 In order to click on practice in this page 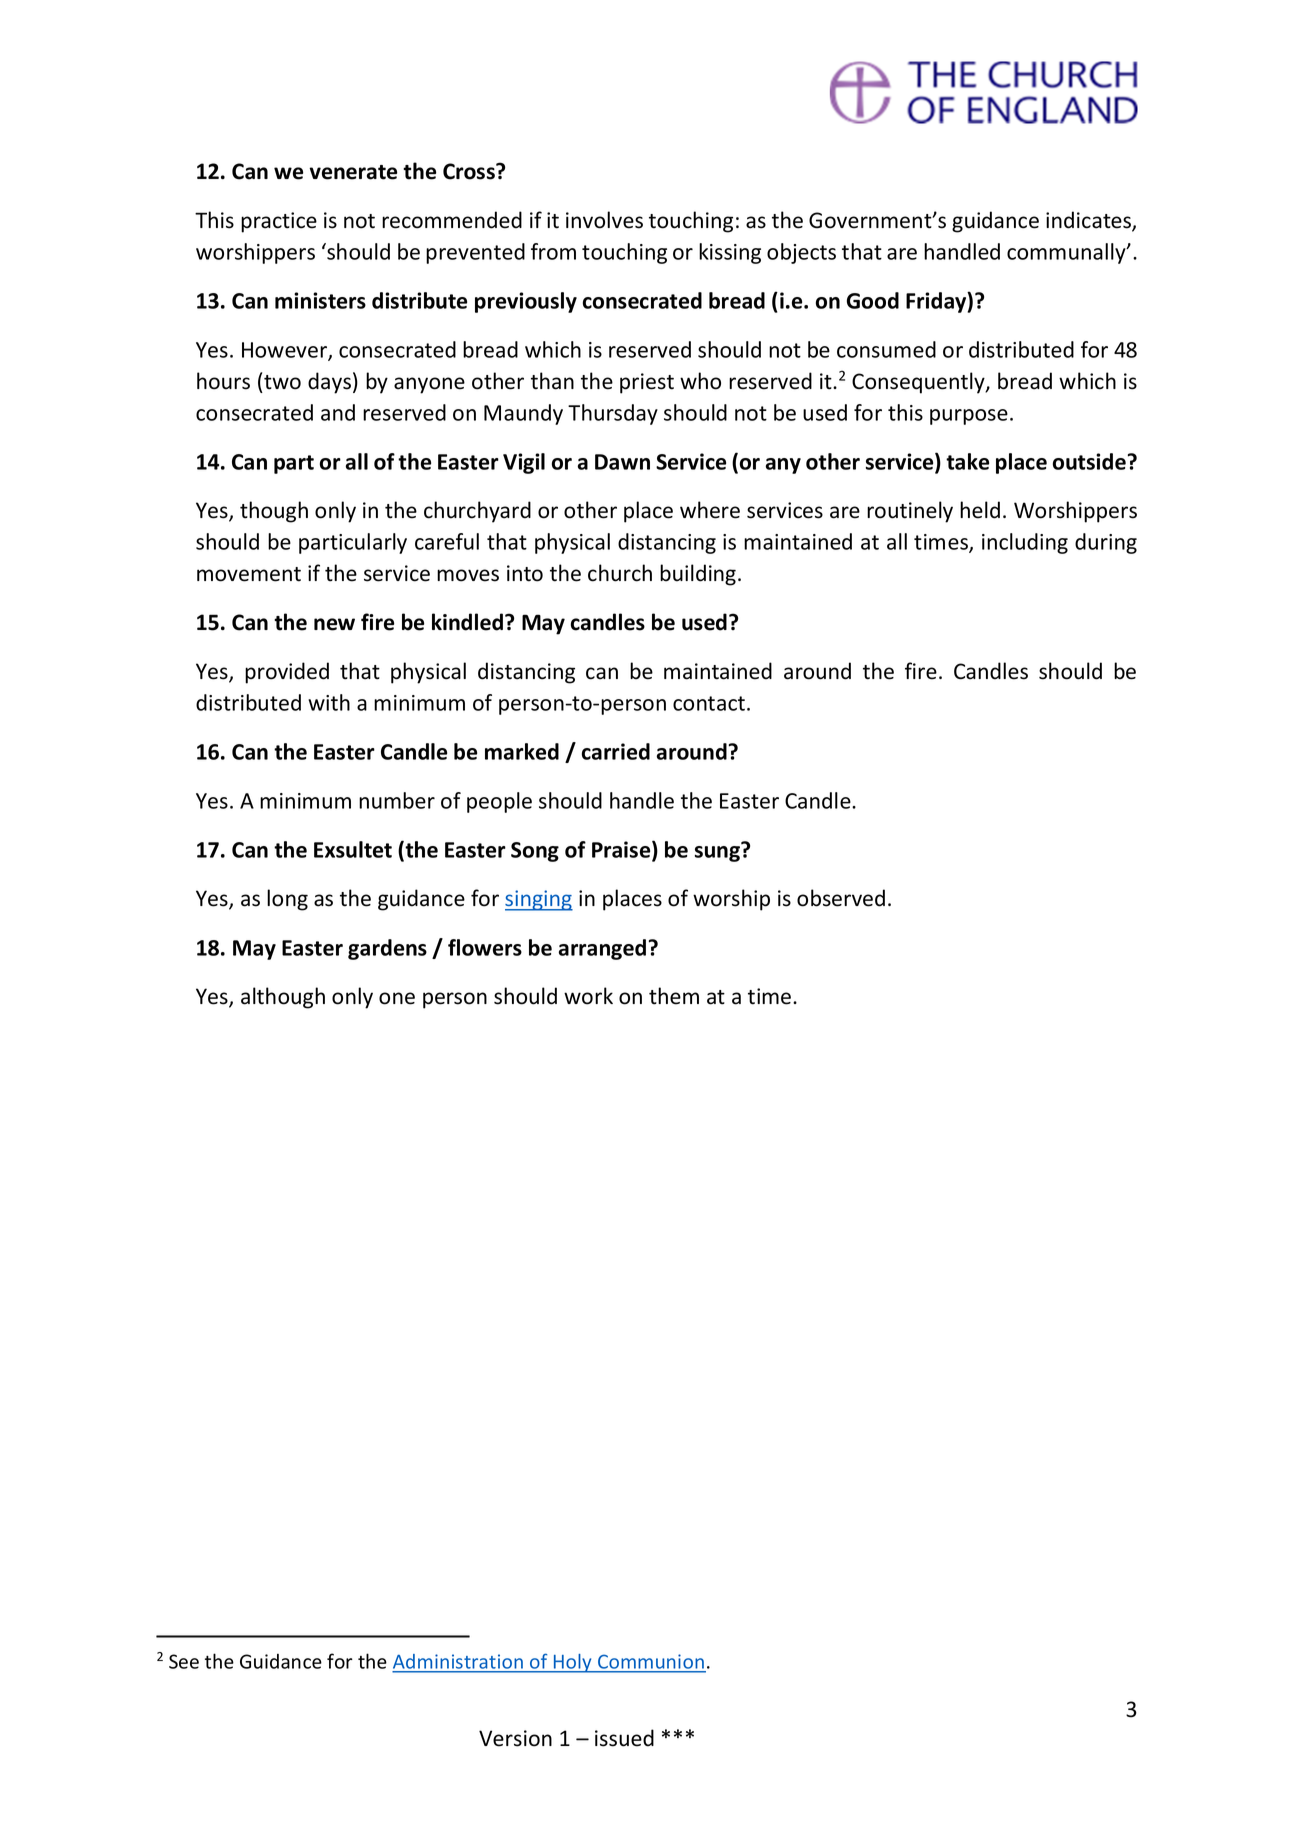, I will do `click(279, 222)`.
